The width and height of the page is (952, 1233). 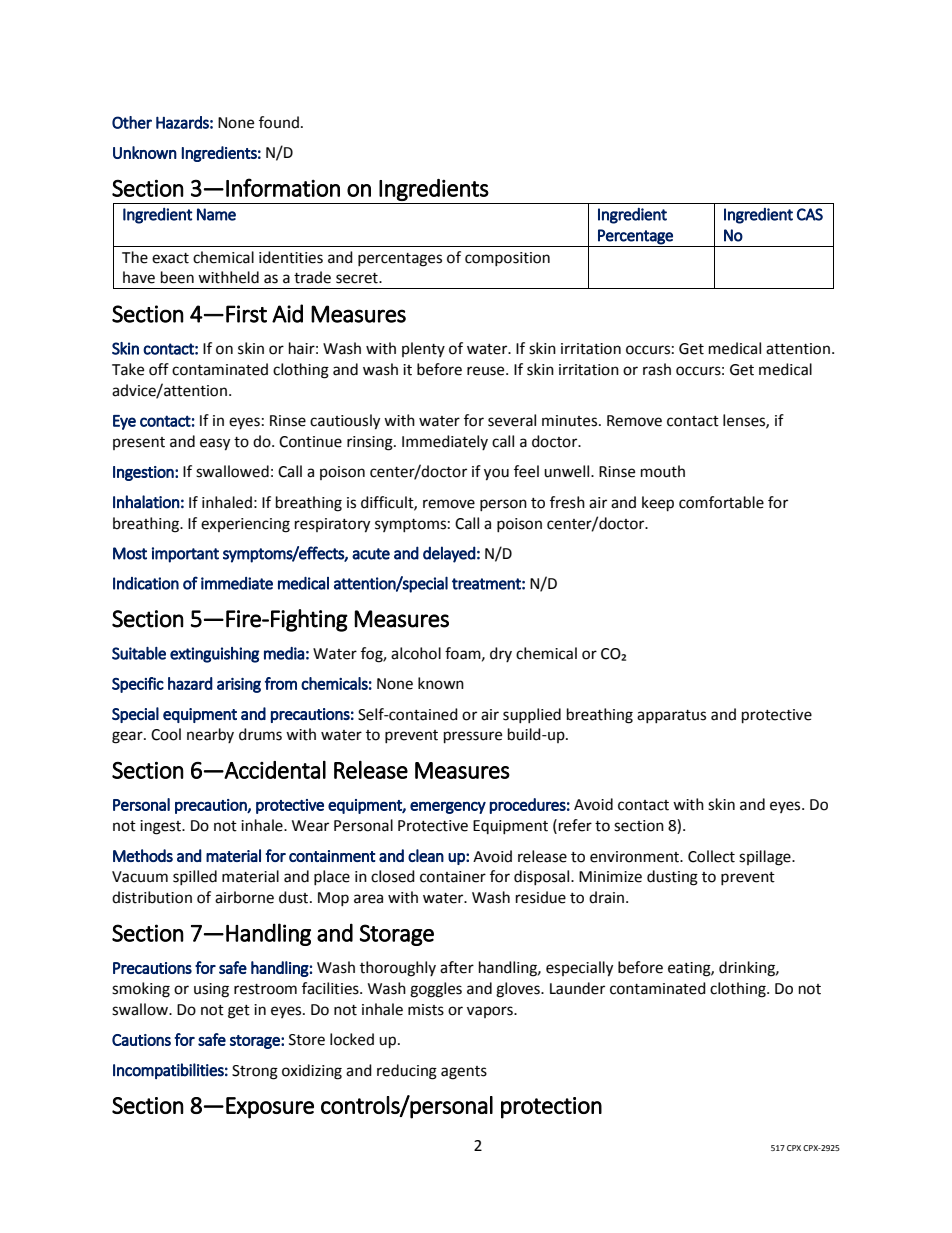 I want to click on composition, so click(x=507, y=259).
